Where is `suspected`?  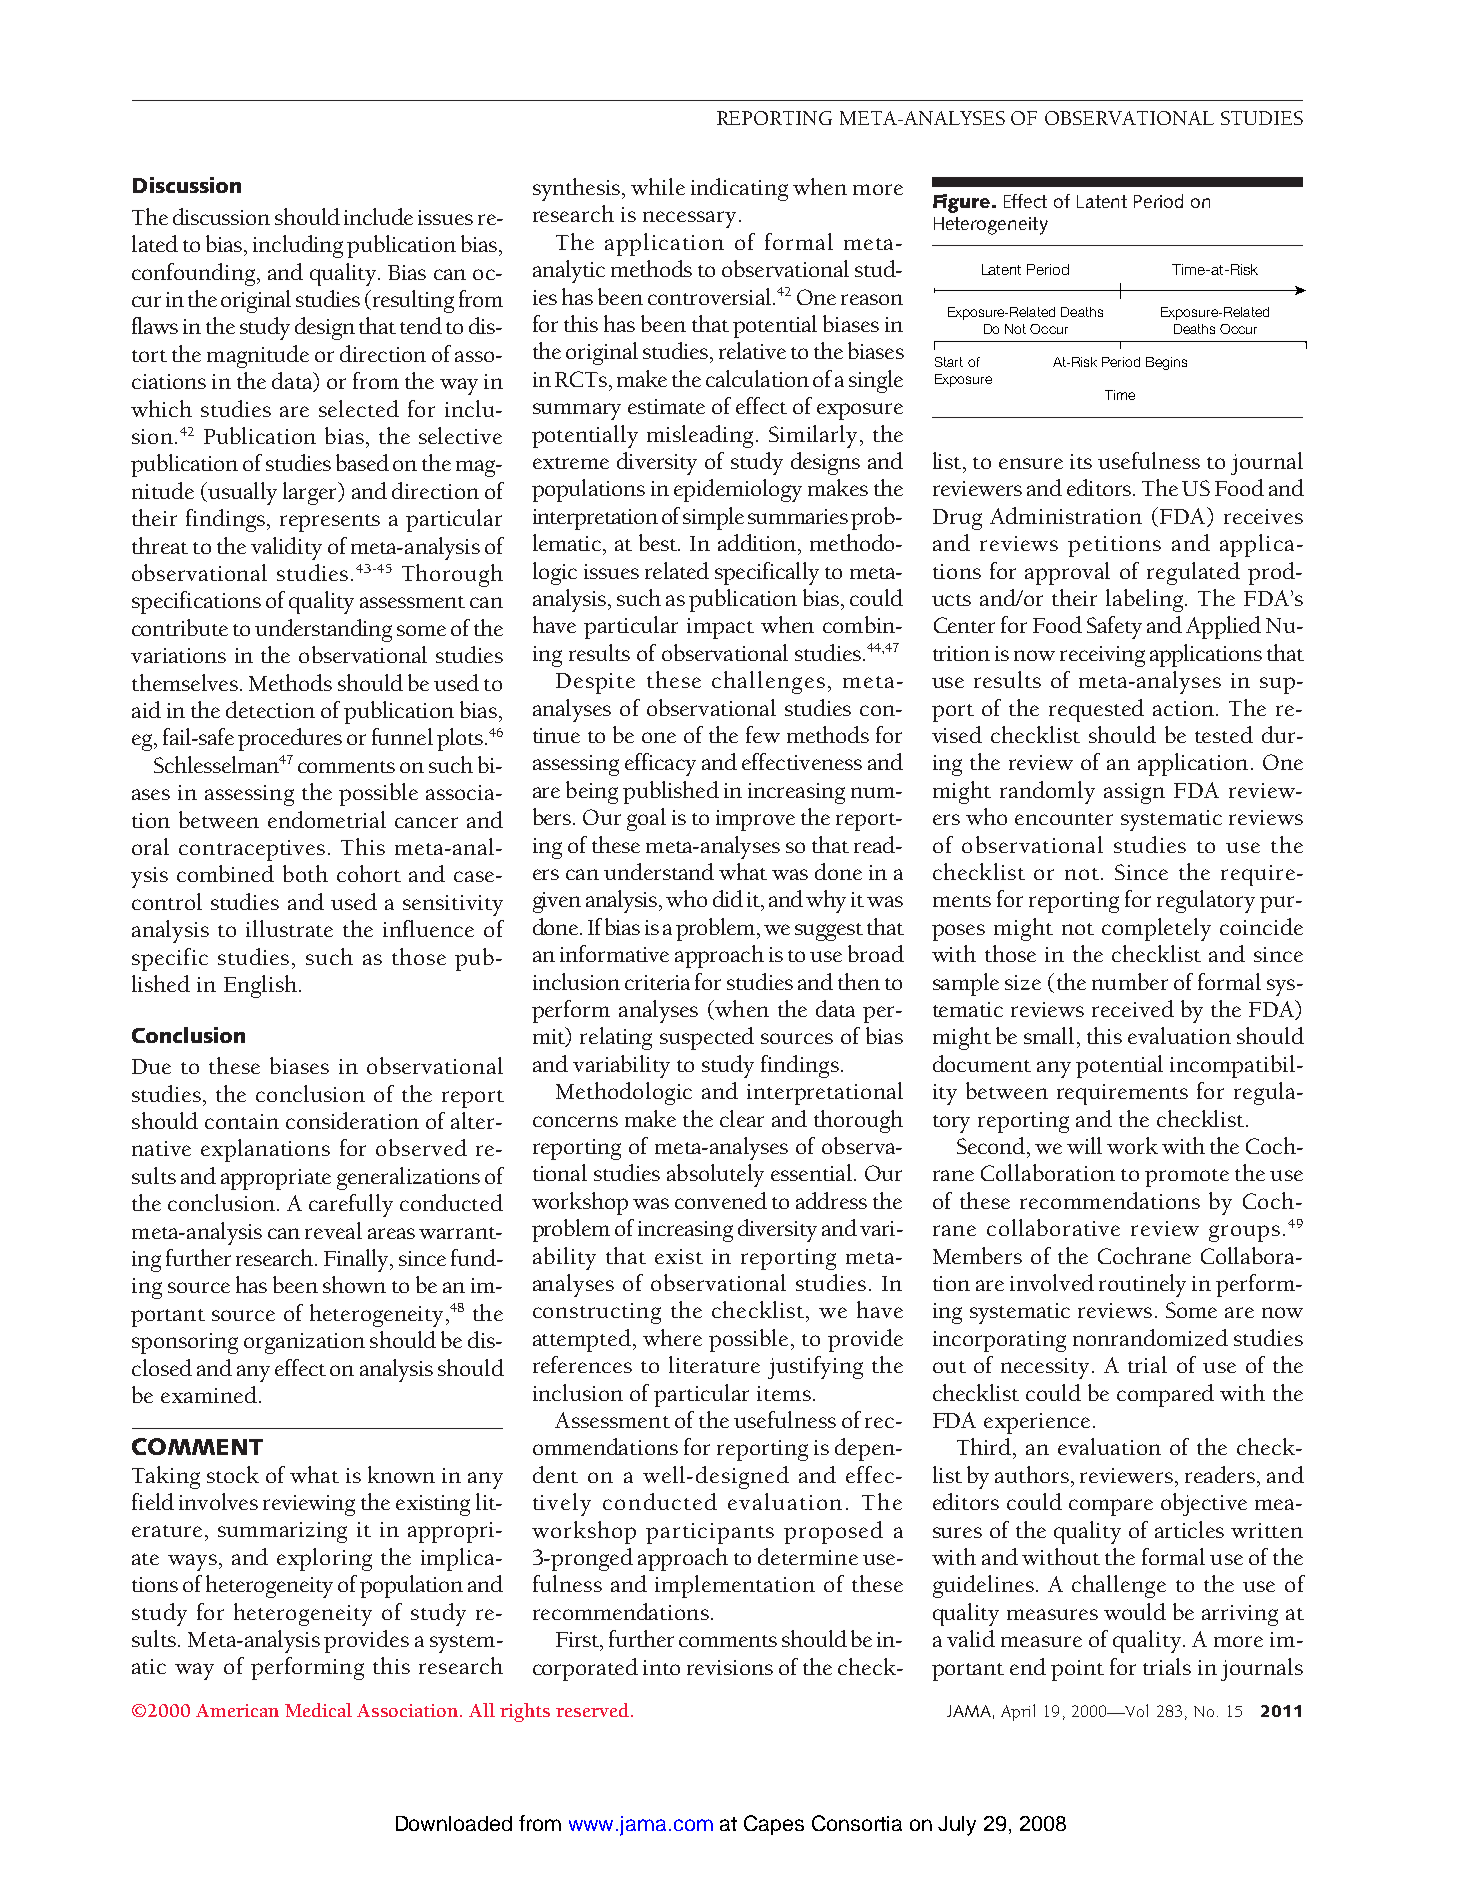 suspected is located at coordinates (707, 1038).
